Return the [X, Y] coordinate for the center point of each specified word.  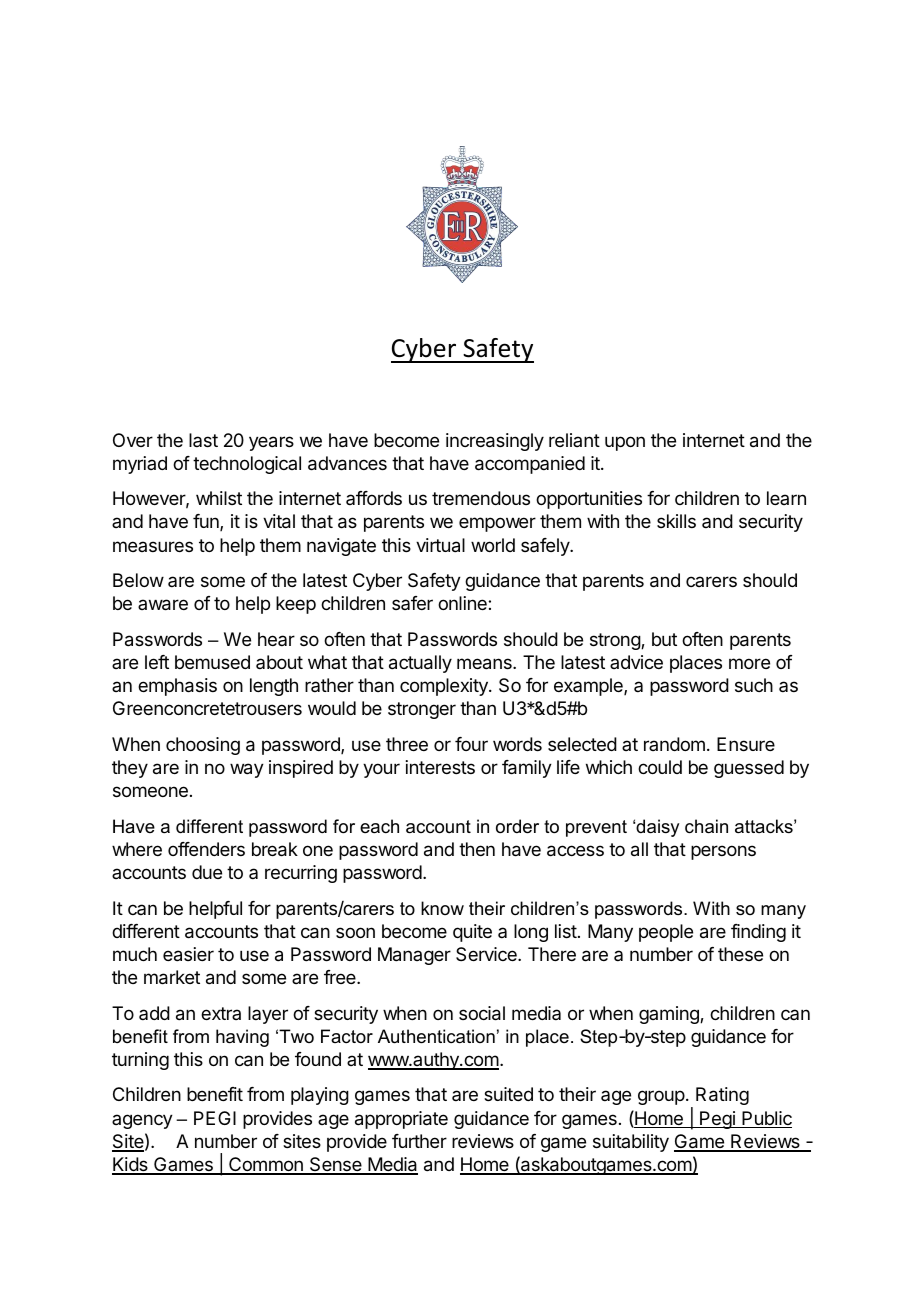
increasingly [495, 442]
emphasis [177, 687]
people [666, 933]
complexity [445, 687]
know [442, 908]
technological [247, 465]
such [754, 685]
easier [188, 954]
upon [625, 443]
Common [266, 1165]
